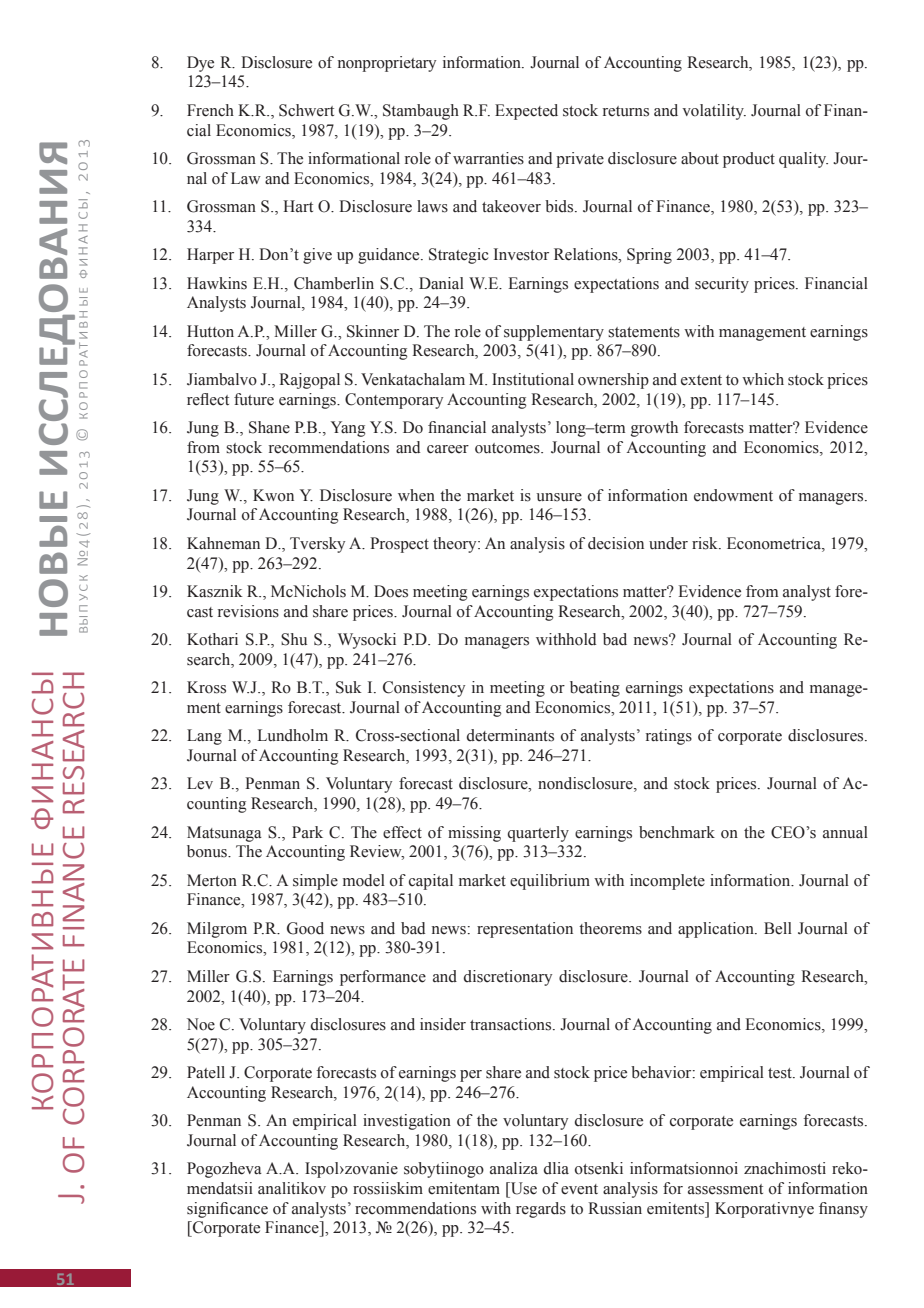 The height and width of the screenshot is (1308, 924). Describe the element at coordinates (781, 1073) in the screenshot. I see `test` at that location.
